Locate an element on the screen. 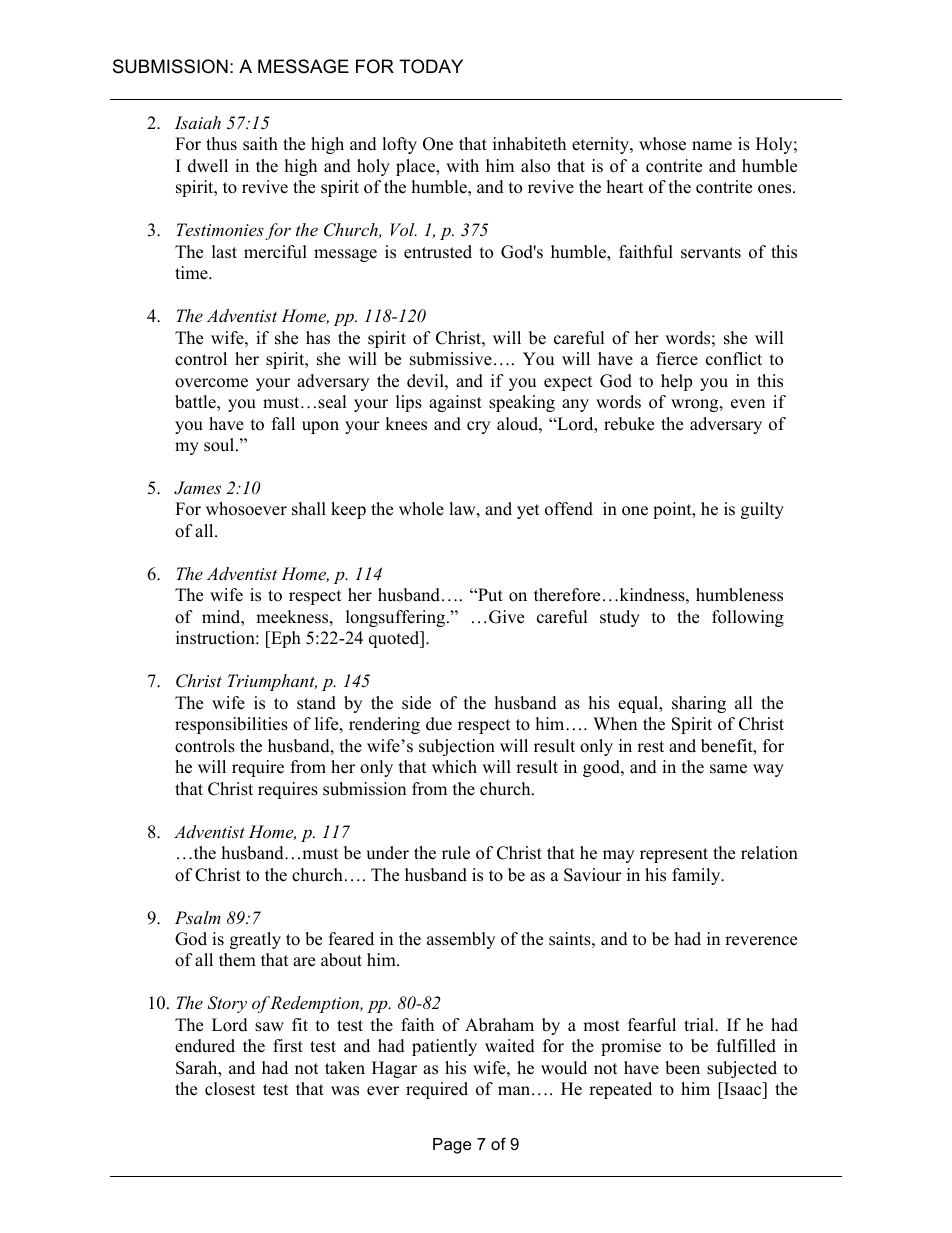 The height and width of the screenshot is (1233, 952). name is located at coordinates (712, 146).
